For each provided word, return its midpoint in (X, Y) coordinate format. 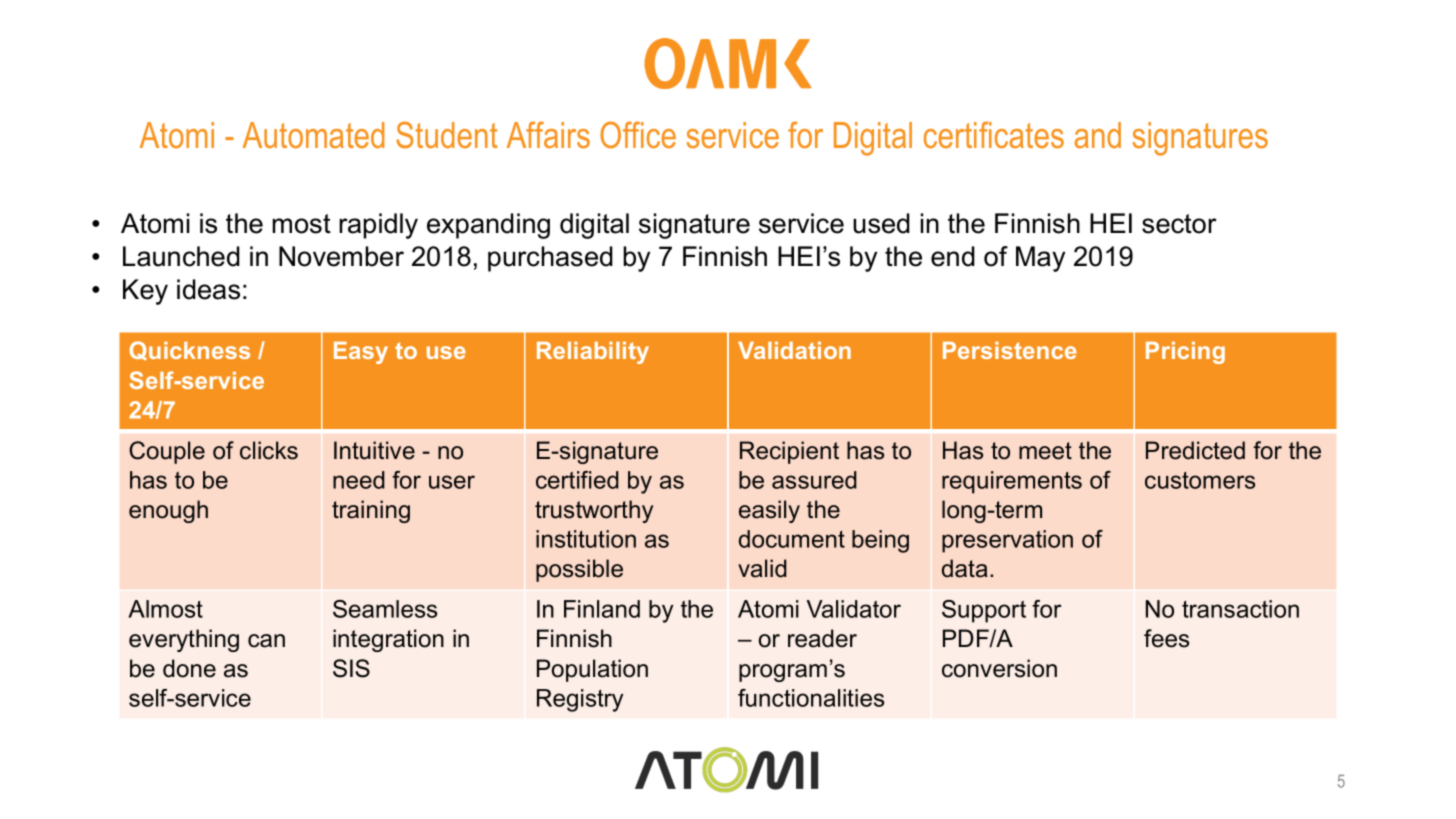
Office (638, 135)
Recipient (789, 452)
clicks (269, 450)
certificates (994, 135)
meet (1045, 451)
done (189, 668)
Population (592, 670)
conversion (999, 668)
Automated (313, 135)
